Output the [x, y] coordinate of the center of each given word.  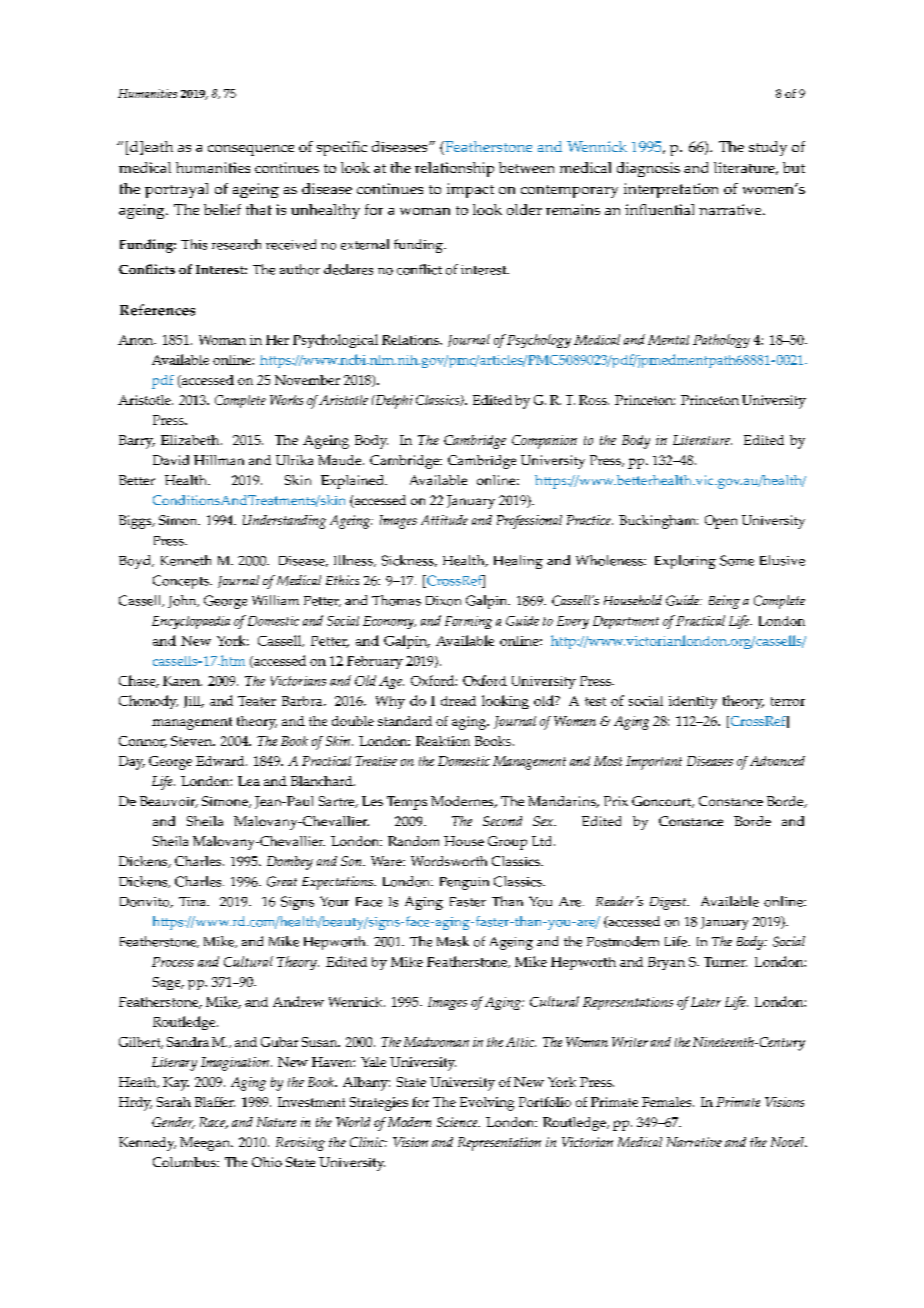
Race [213, 1123]
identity [693, 702]
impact [470, 190]
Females [668, 1102]
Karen [182, 681]
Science [458, 1122]
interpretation [671, 190]
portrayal [176, 190]
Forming [468, 622]
